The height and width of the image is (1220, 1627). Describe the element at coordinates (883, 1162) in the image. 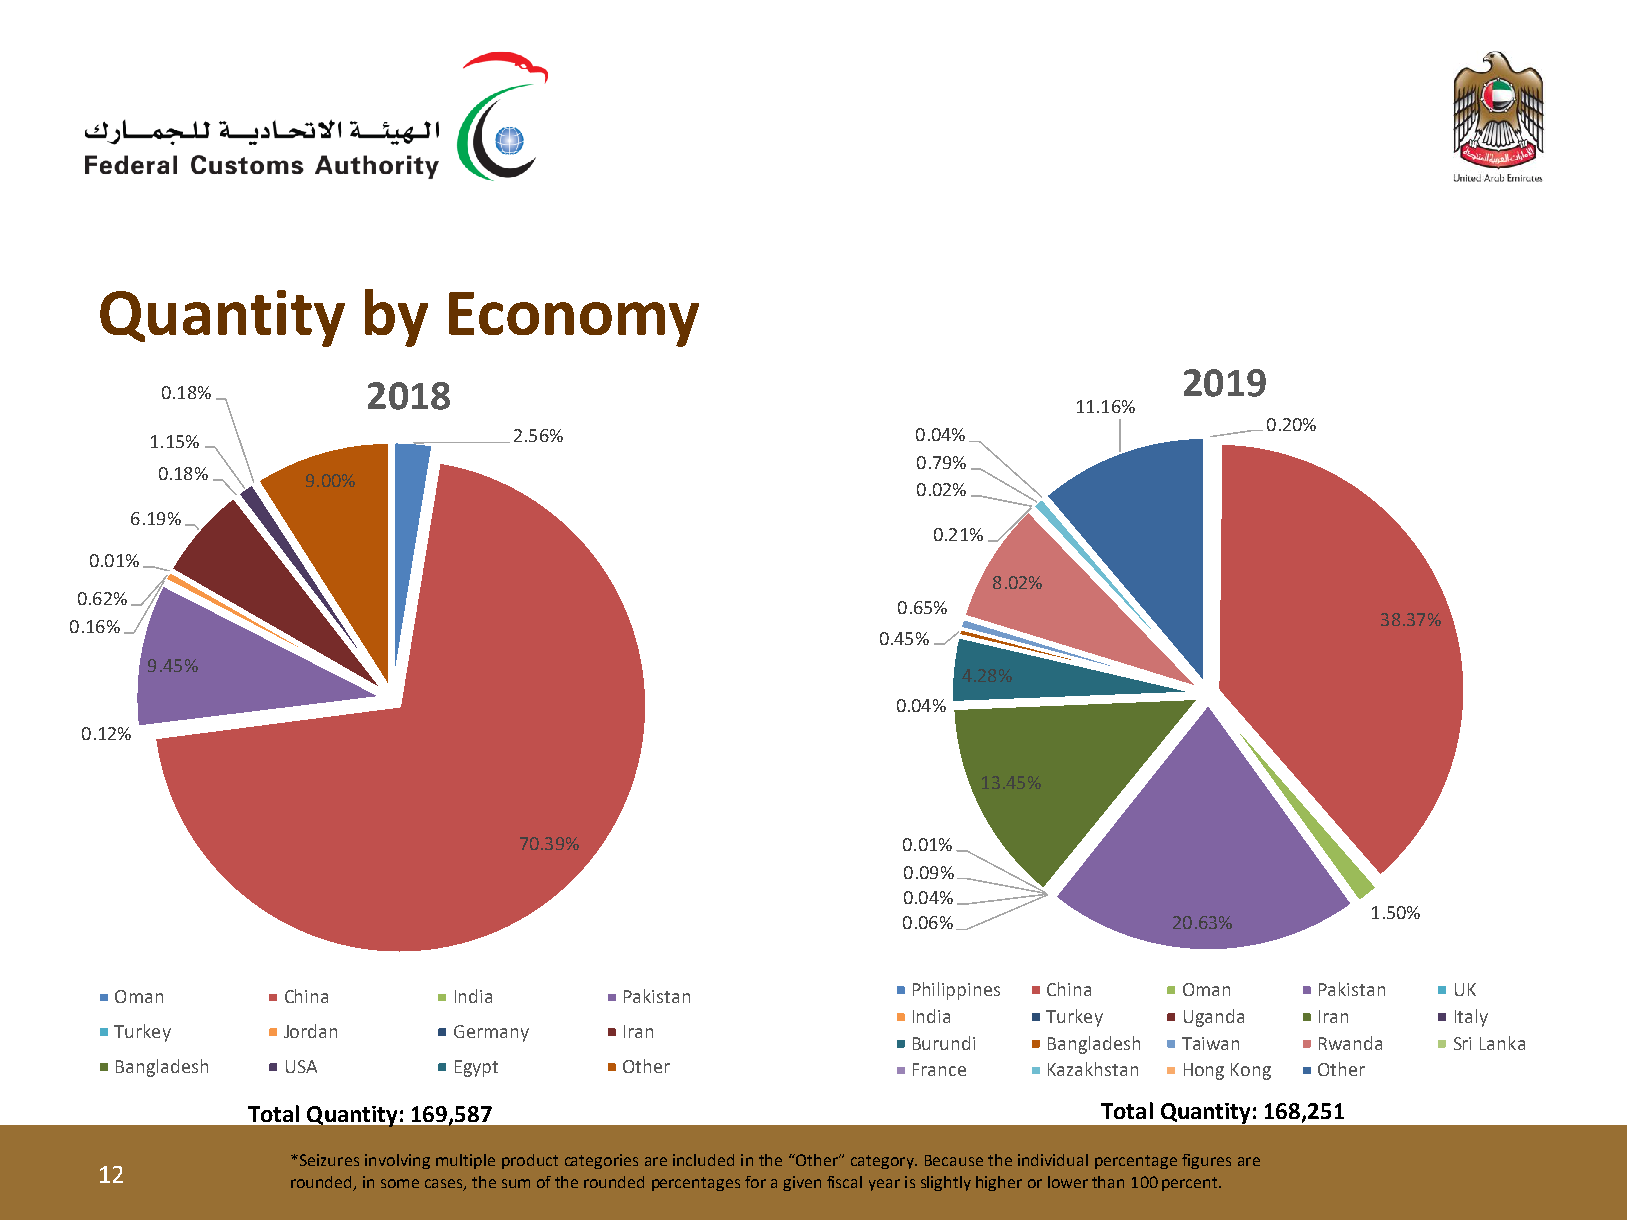

I see `category` at that location.
